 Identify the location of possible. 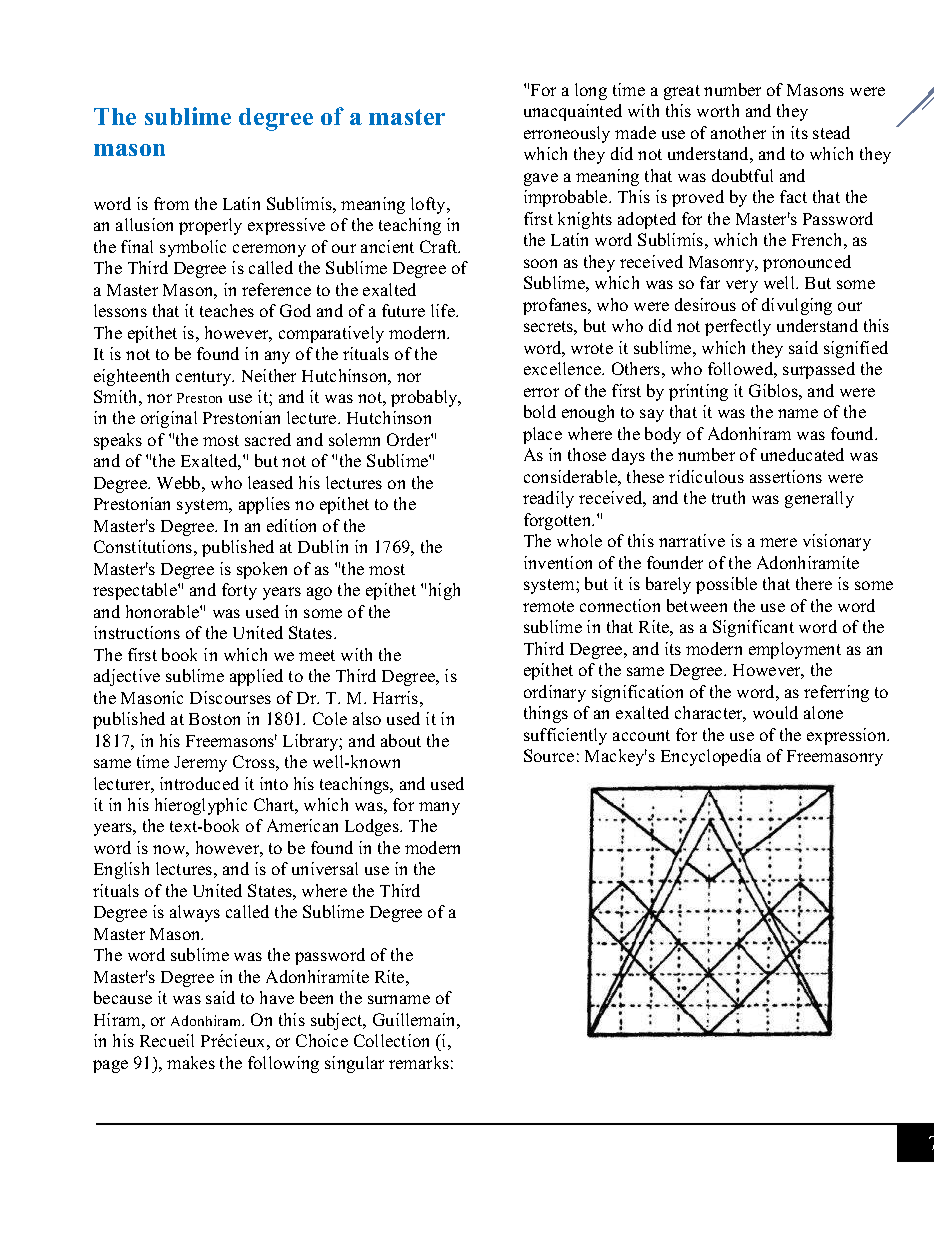
(726, 585).
